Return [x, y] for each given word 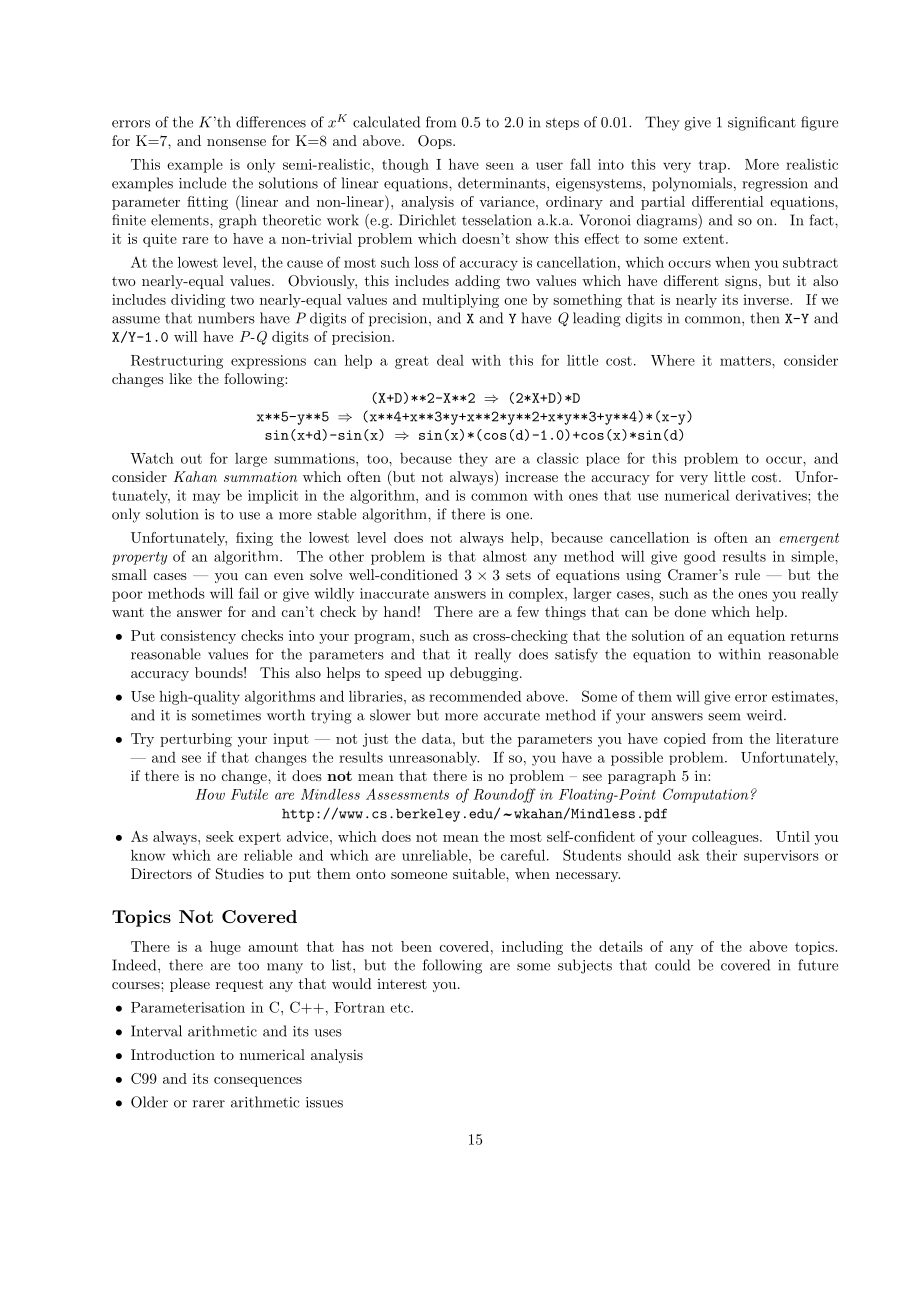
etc [401, 1008]
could [672, 965]
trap [714, 166]
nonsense [236, 142]
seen [500, 166]
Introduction [173, 1054]
